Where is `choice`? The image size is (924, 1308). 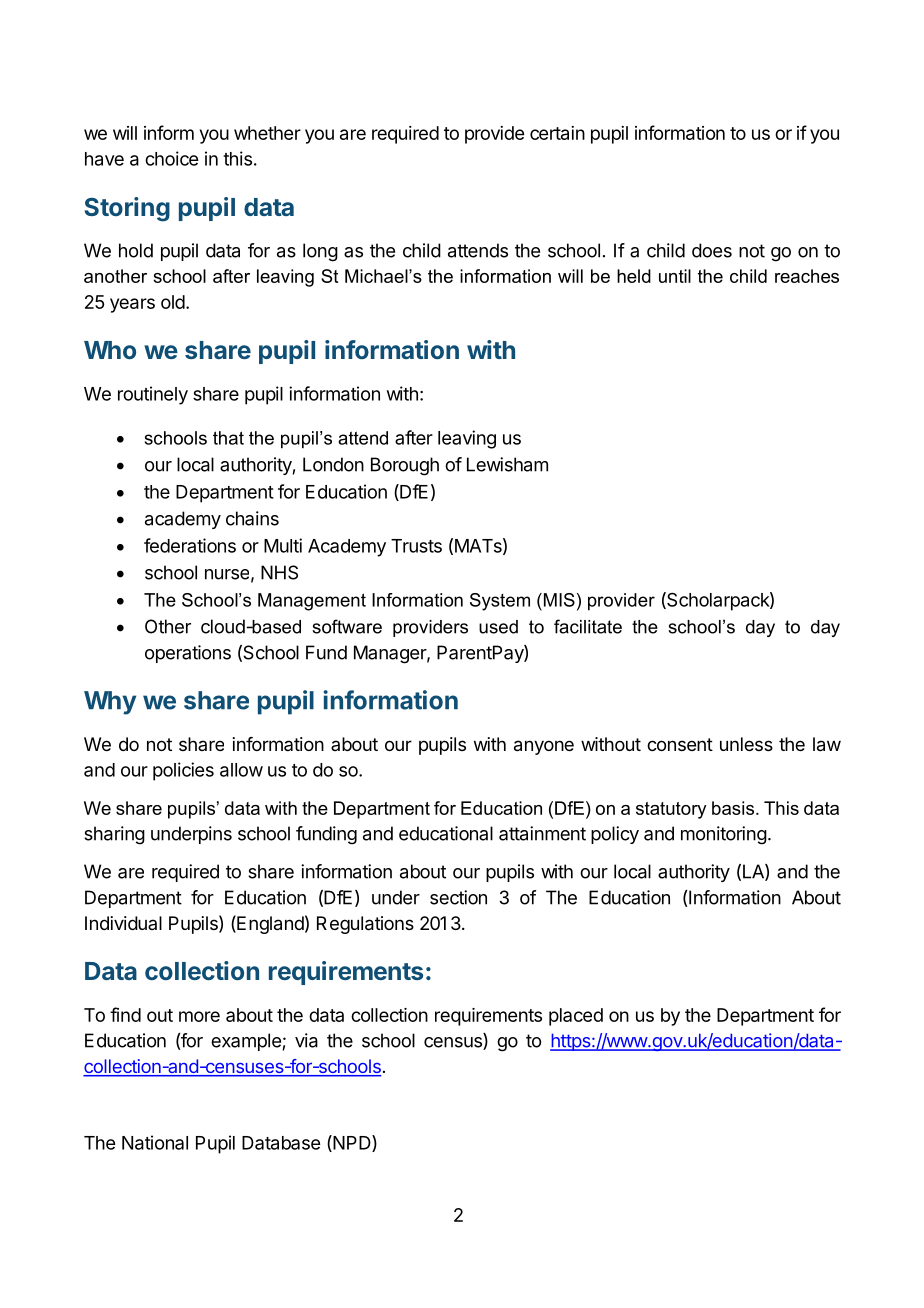 choice is located at coordinates (171, 158).
